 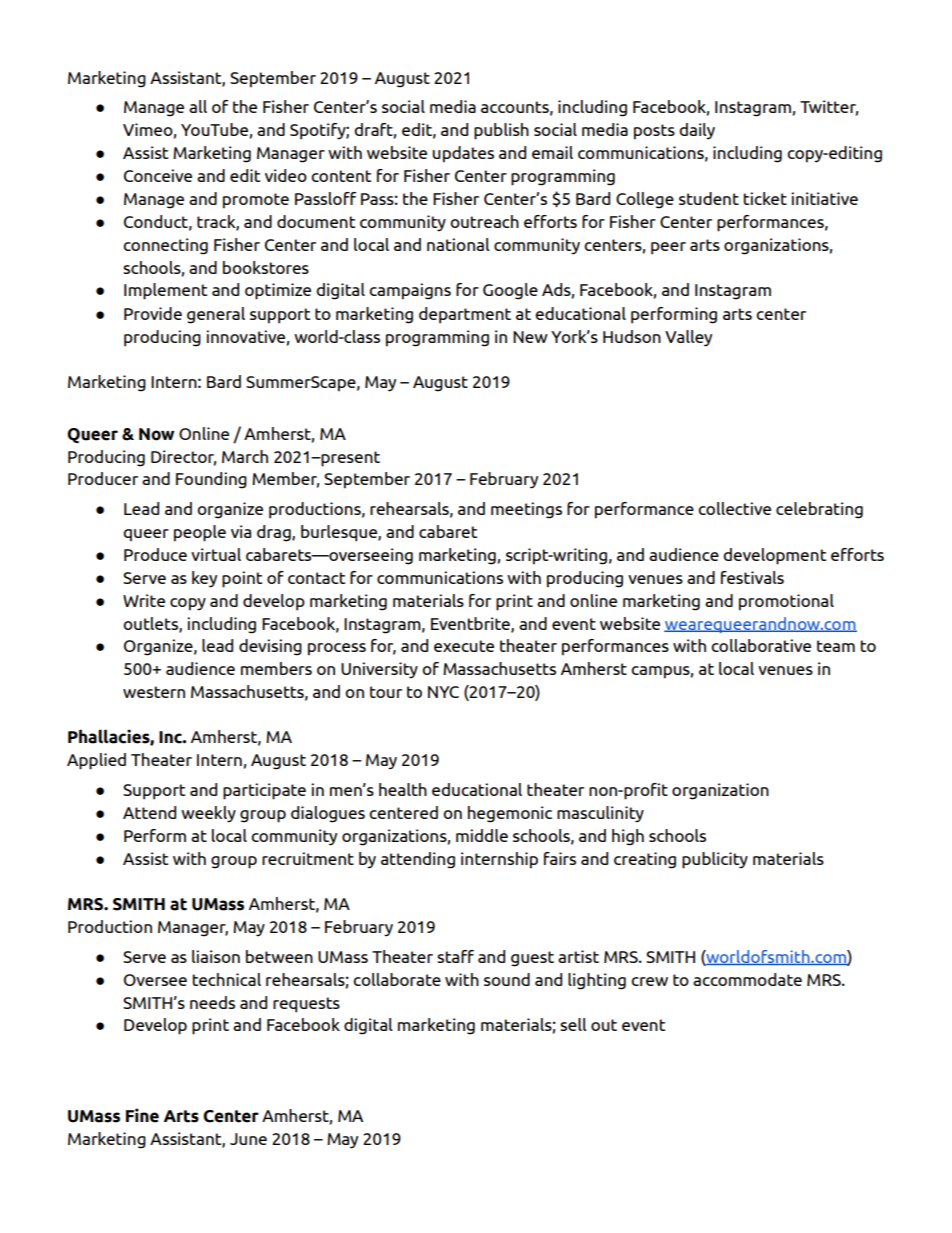 What do you see at coordinates (464, 646) in the document?
I see `execute` at bounding box center [464, 646].
